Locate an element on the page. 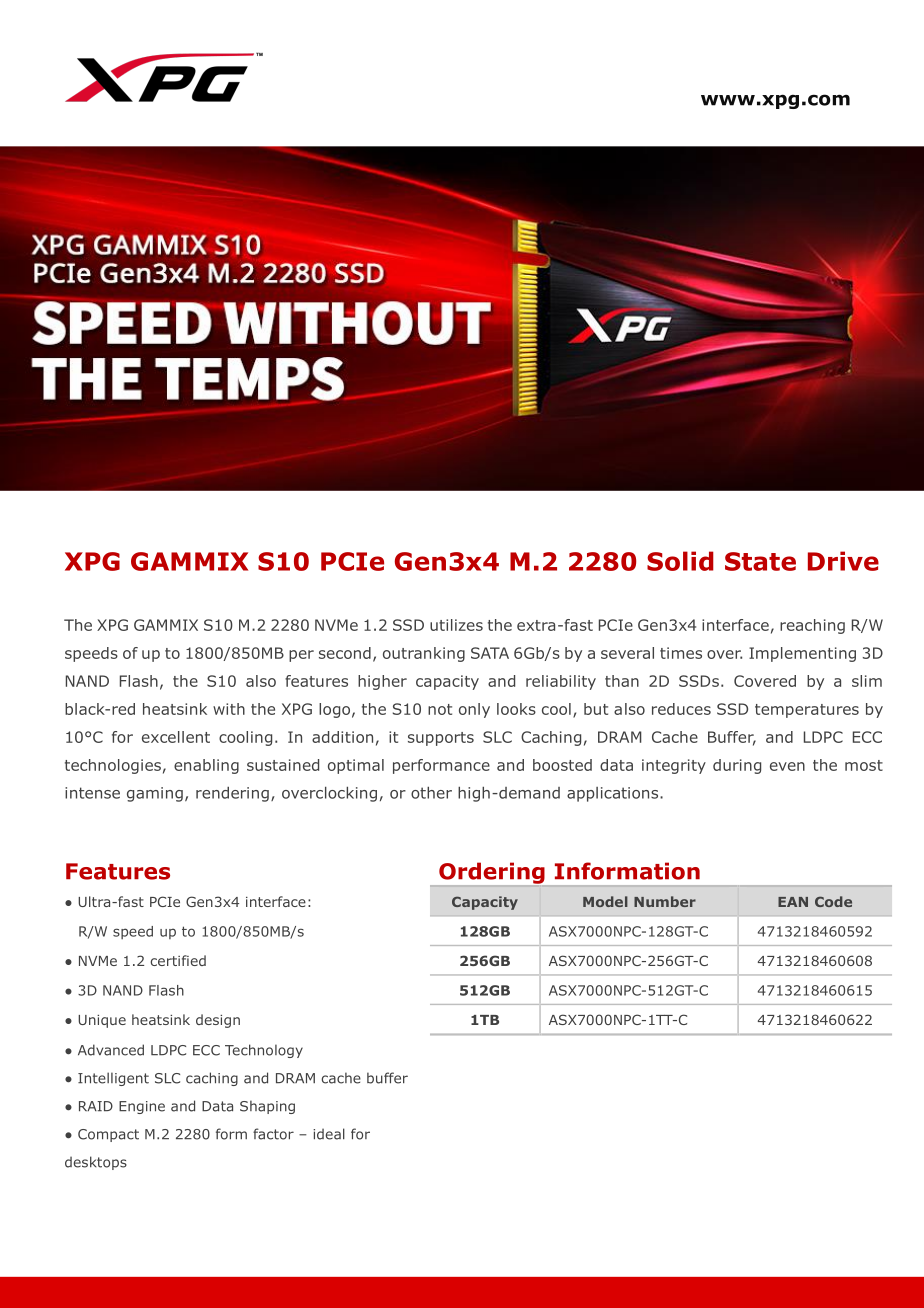 Image resolution: width=924 pixels, height=1308 pixels. ideal is located at coordinates (329, 1134).
